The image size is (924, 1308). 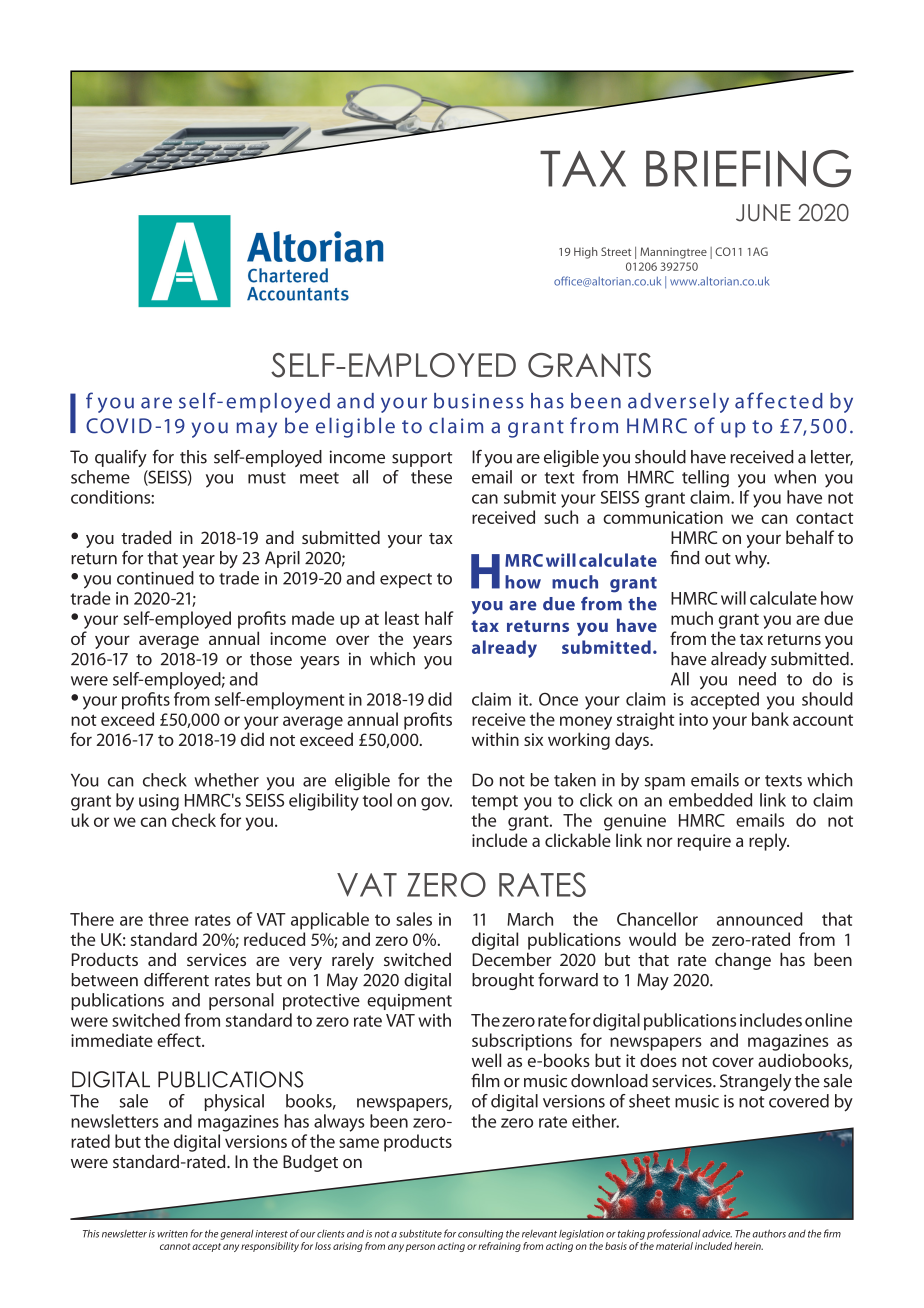 What do you see at coordinates (480, 1235) in the page?
I see `consulting` at bounding box center [480, 1235].
